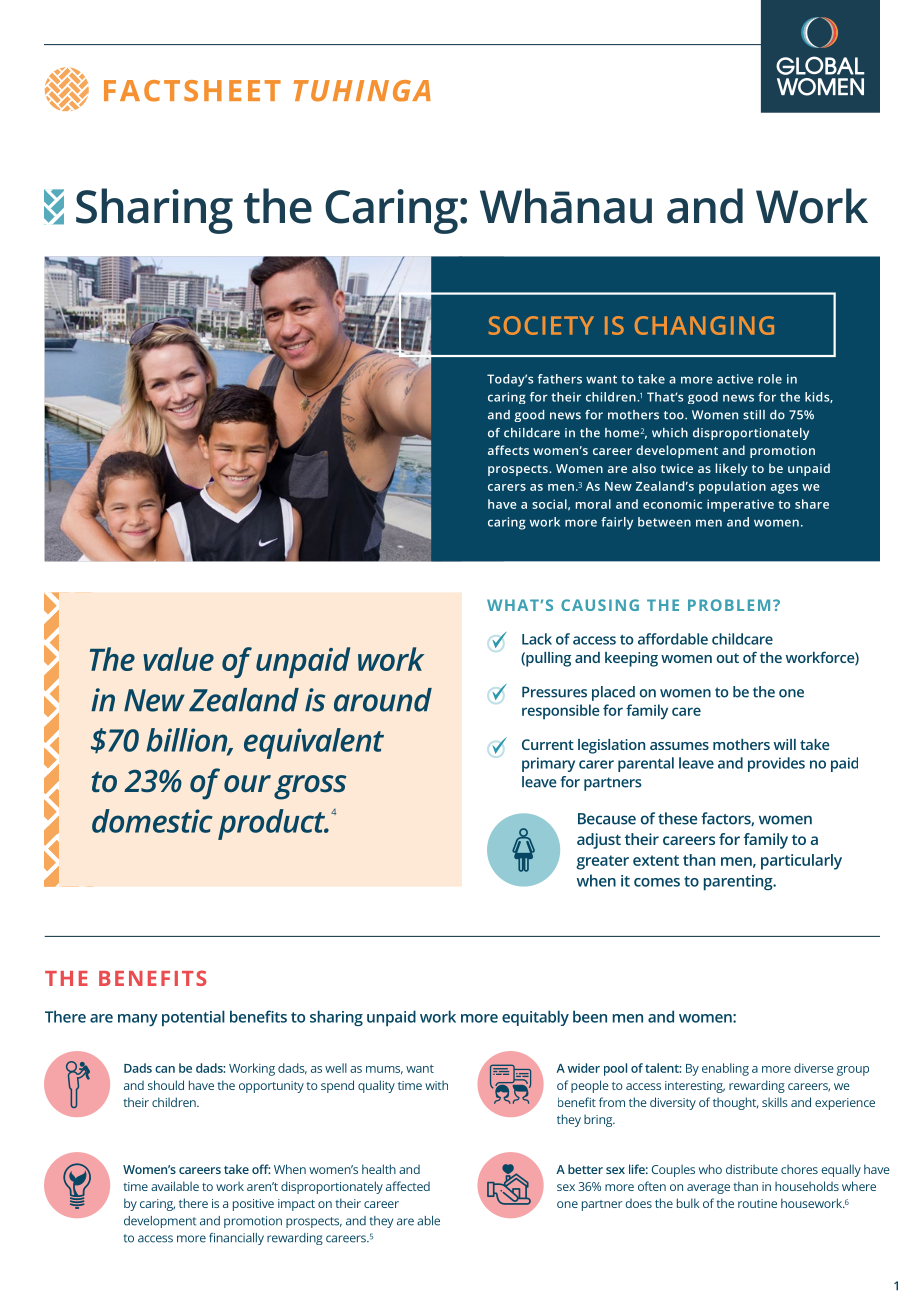 This image has height=1308, width=924. Describe the element at coordinates (247, 783) in the image. I see `our` at that location.
